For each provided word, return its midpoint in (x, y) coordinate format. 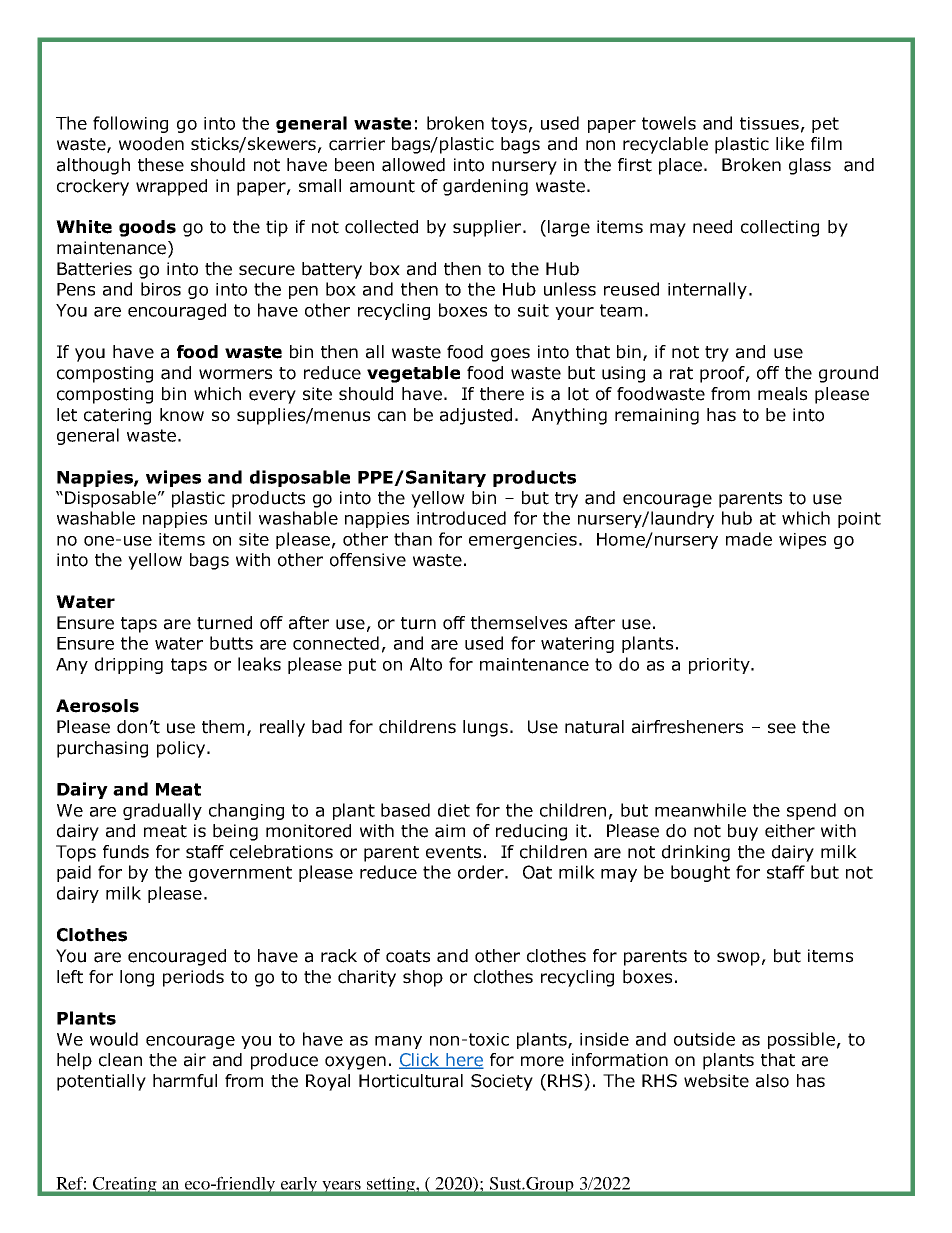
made (749, 539)
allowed (413, 165)
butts (231, 643)
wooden (151, 144)
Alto (426, 664)
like (790, 144)
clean (120, 1060)
